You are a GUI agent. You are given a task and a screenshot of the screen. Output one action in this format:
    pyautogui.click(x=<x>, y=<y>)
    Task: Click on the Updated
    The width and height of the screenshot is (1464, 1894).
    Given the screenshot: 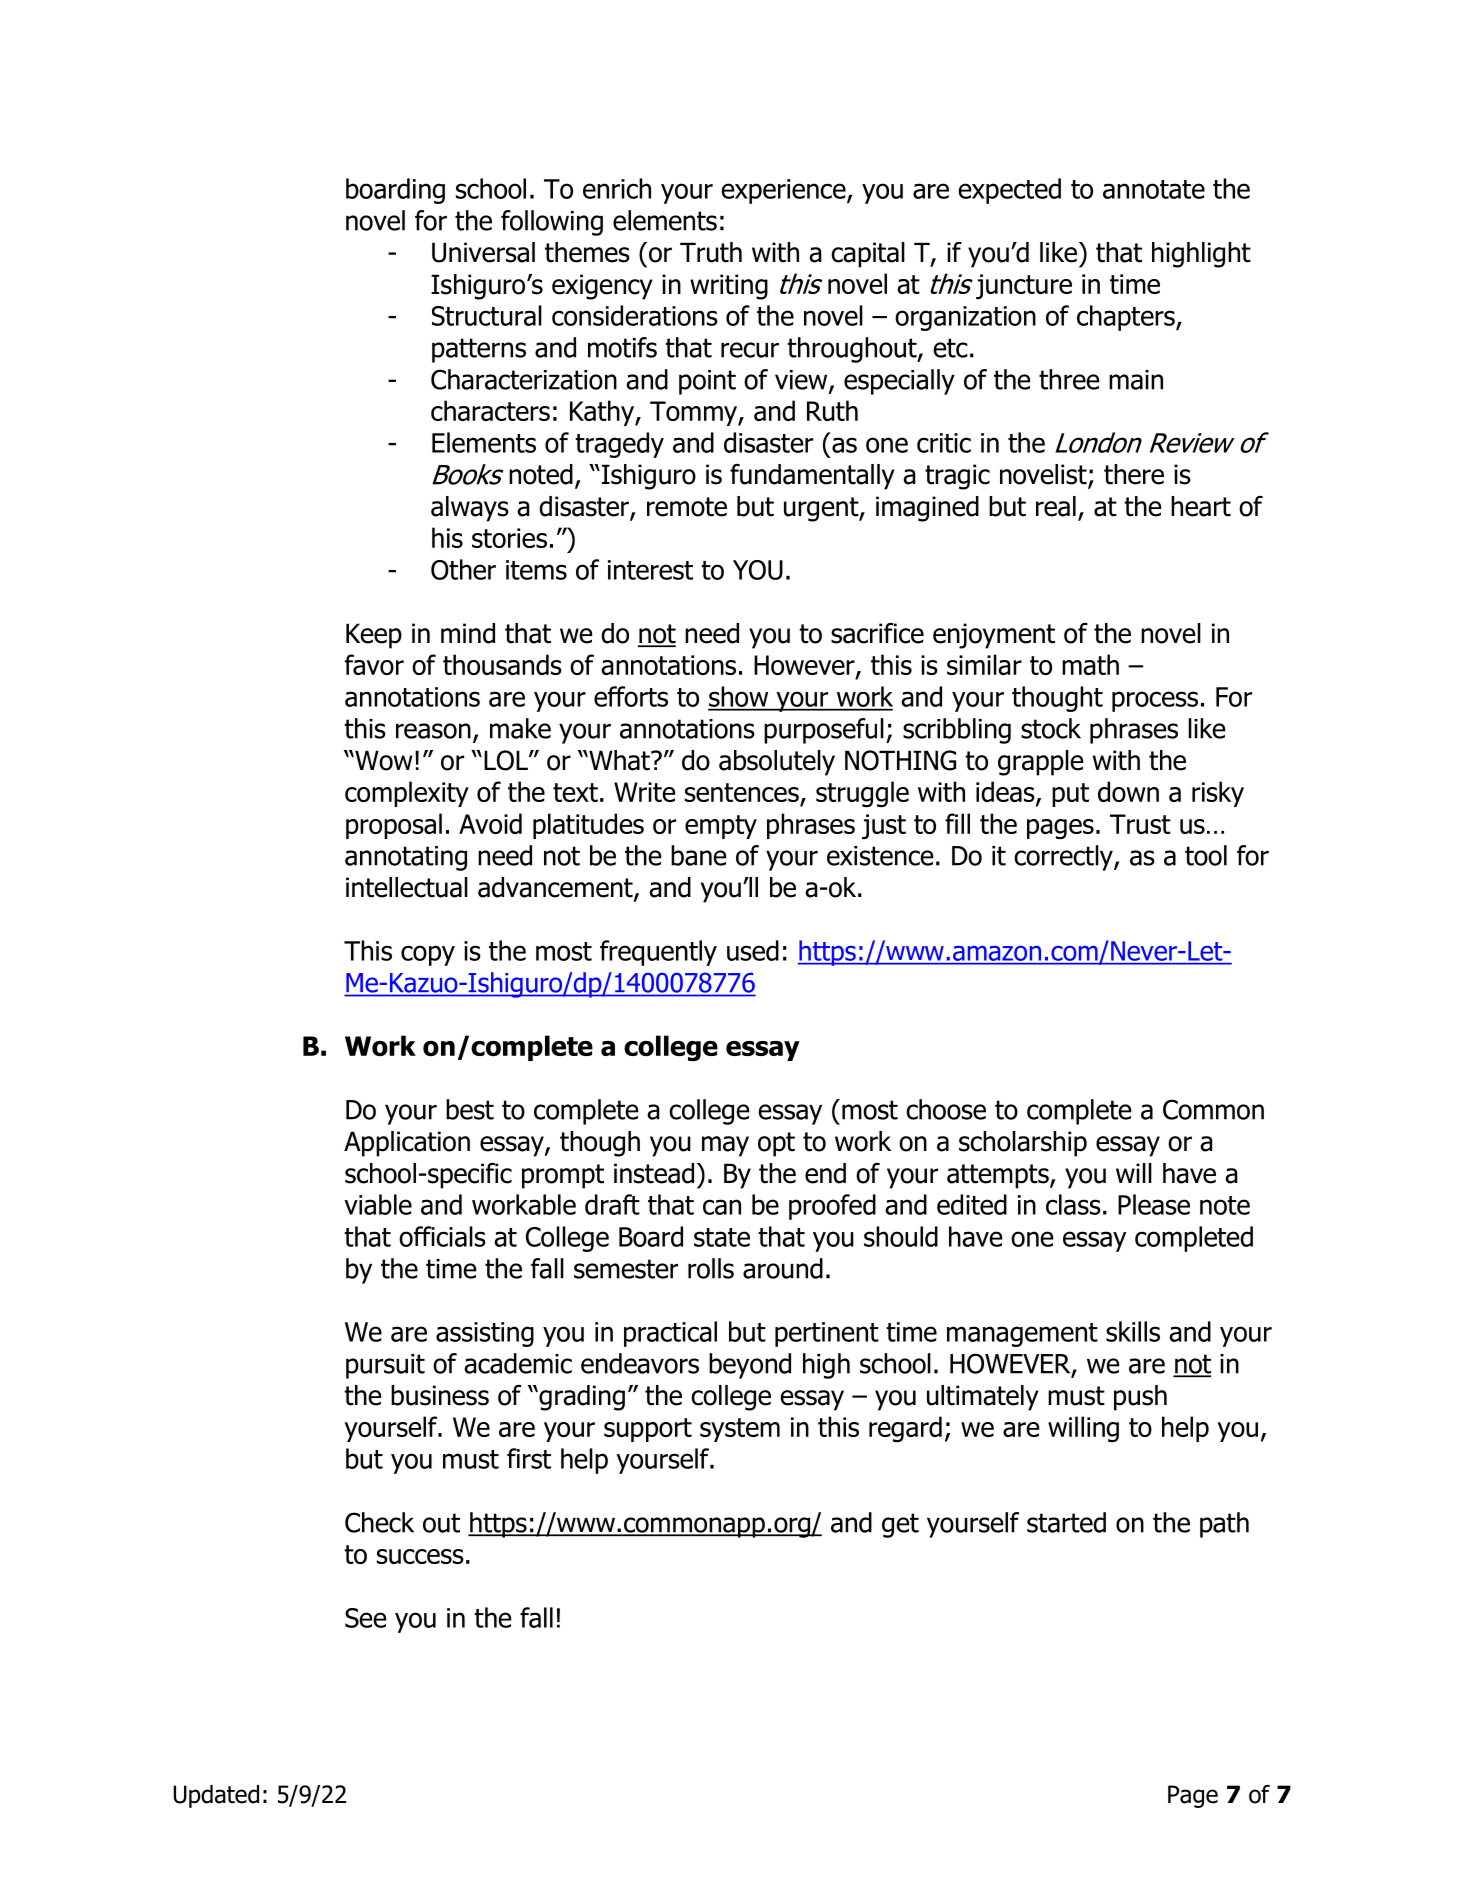 What is the action you would take?
    pyautogui.click(x=216, y=1796)
